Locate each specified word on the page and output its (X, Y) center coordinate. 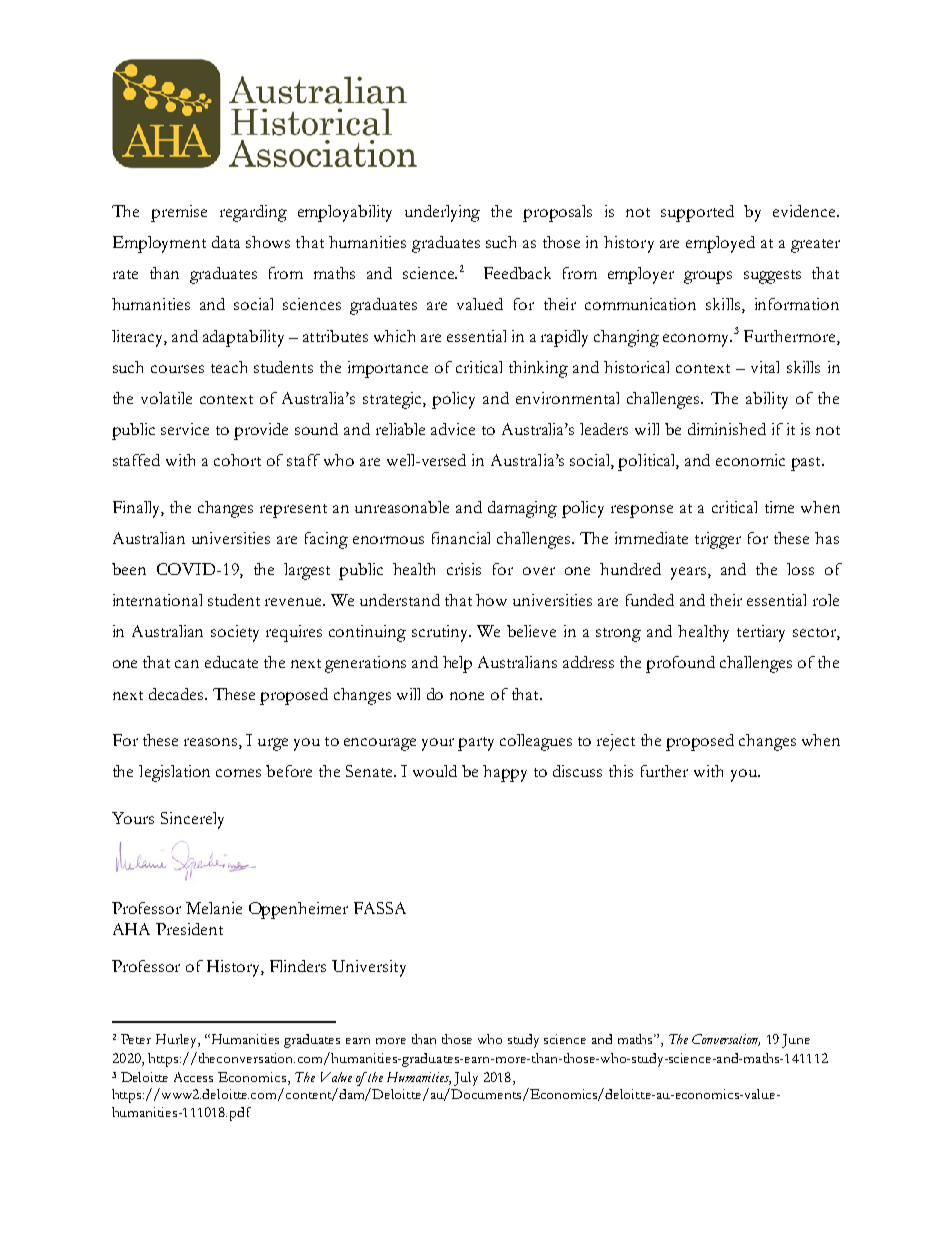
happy (505, 773)
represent (293, 511)
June (796, 1041)
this (621, 771)
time (779, 507)
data (226, 242)
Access (193, 1077)
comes (238, 773)
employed (720, 244)
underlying (442, 213)
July (466, 1079)
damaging (522, 509)
